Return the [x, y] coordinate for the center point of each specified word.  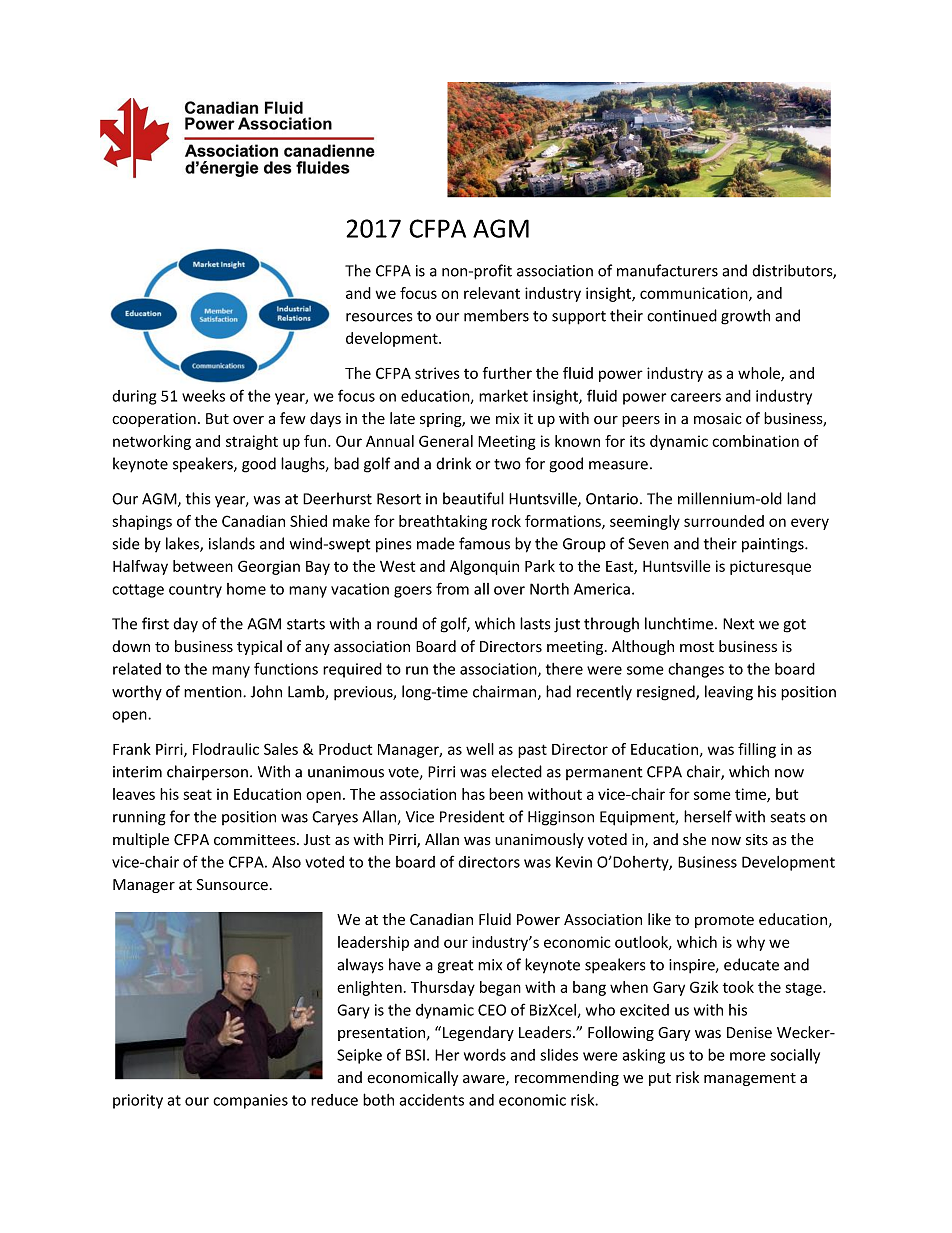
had [558, 691]
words [485, 1055]
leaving [729, 693]
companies [250, 1101]
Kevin [574, 862]
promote [724, 921]
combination [755, 441]
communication [695, 294]
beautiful [473, 498]
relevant [492, 293]
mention [214, 692]
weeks [203, 396]
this [198, 498]
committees [256, 840]
